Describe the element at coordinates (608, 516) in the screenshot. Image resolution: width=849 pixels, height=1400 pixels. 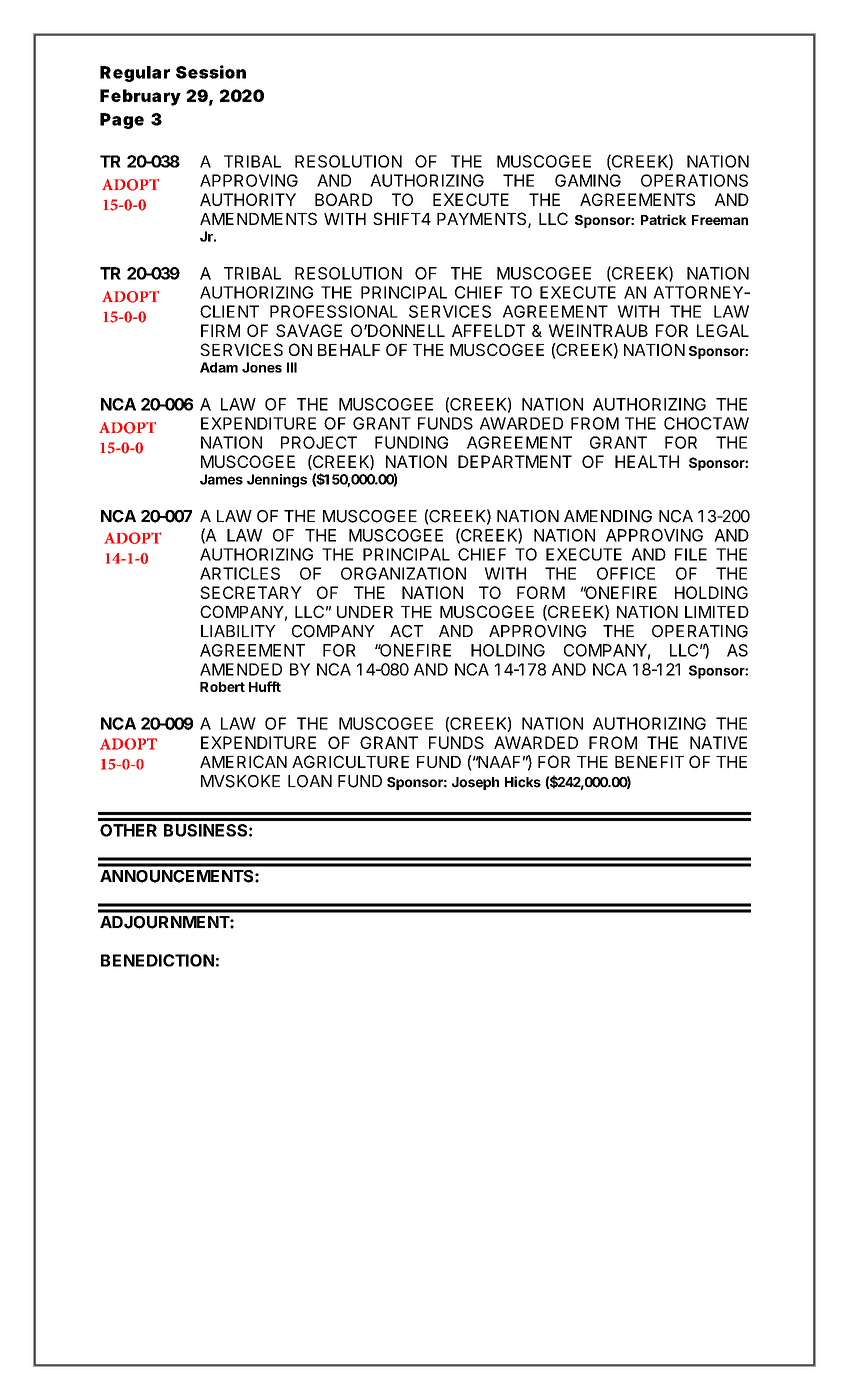
I see `AMENDING` at that location.
